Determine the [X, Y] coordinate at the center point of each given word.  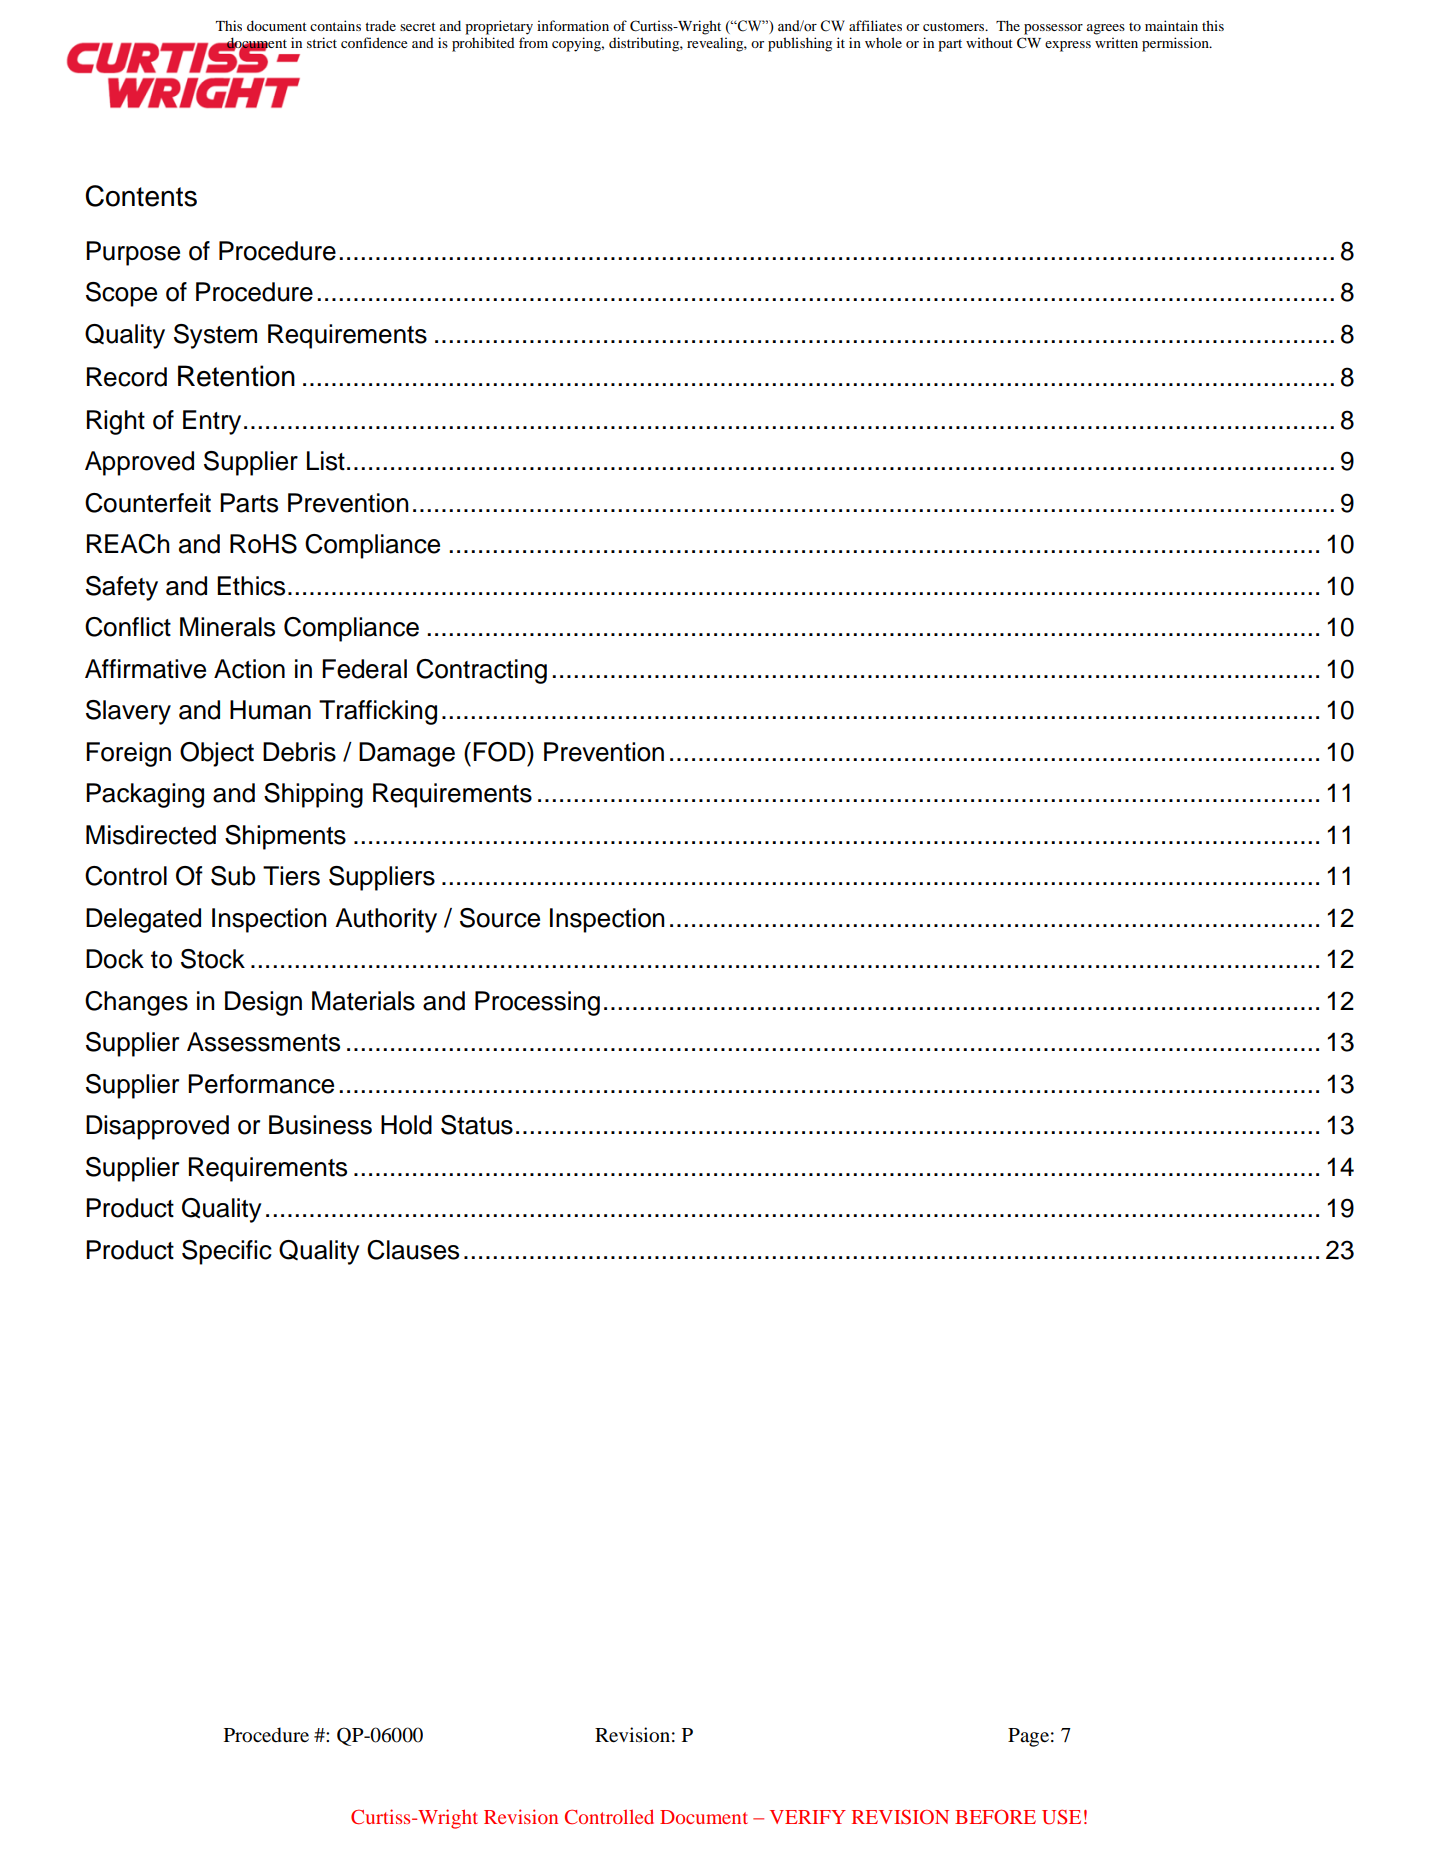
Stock [213, 959]
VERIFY [808, 1817]
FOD [500, 752]
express [1068, 46]
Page [1028, 1737]
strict [322, 42]
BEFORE [995, 1817]
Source [500, 918]
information [573, 25]
